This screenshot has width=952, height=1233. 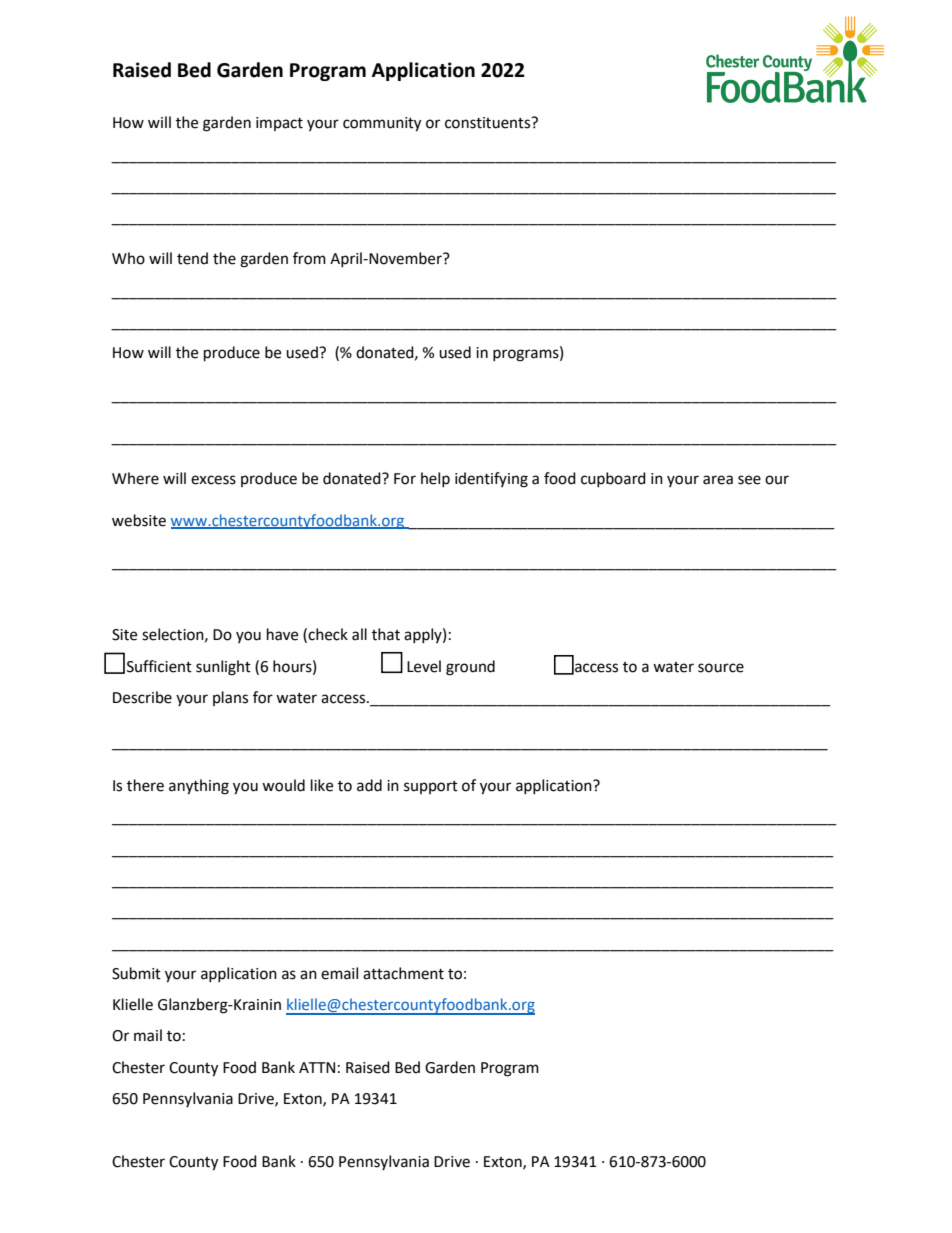 I want to click on Submit, so click(x=136, y=973).
